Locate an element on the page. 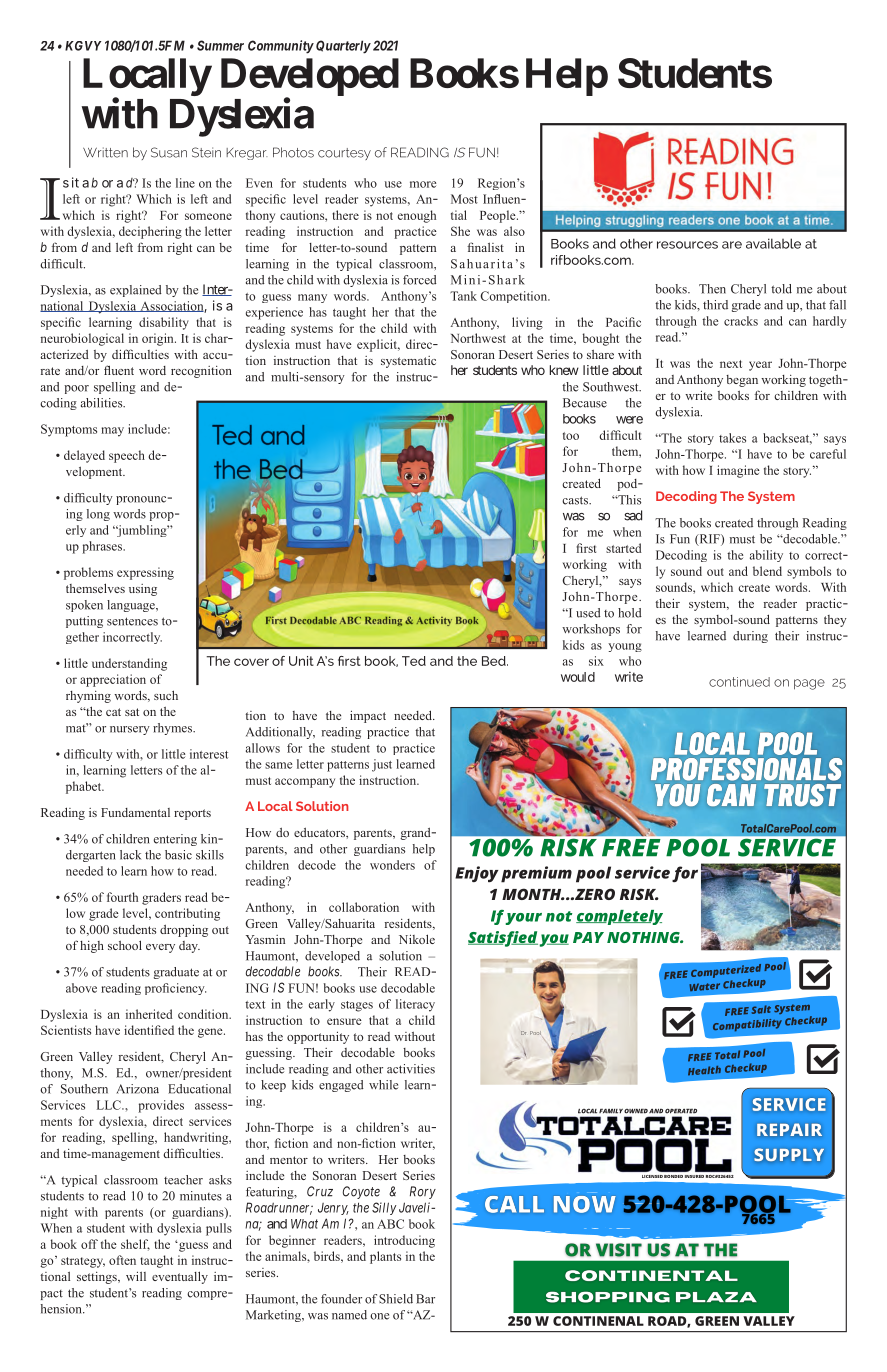  available is located at coordinates (773, 243).
